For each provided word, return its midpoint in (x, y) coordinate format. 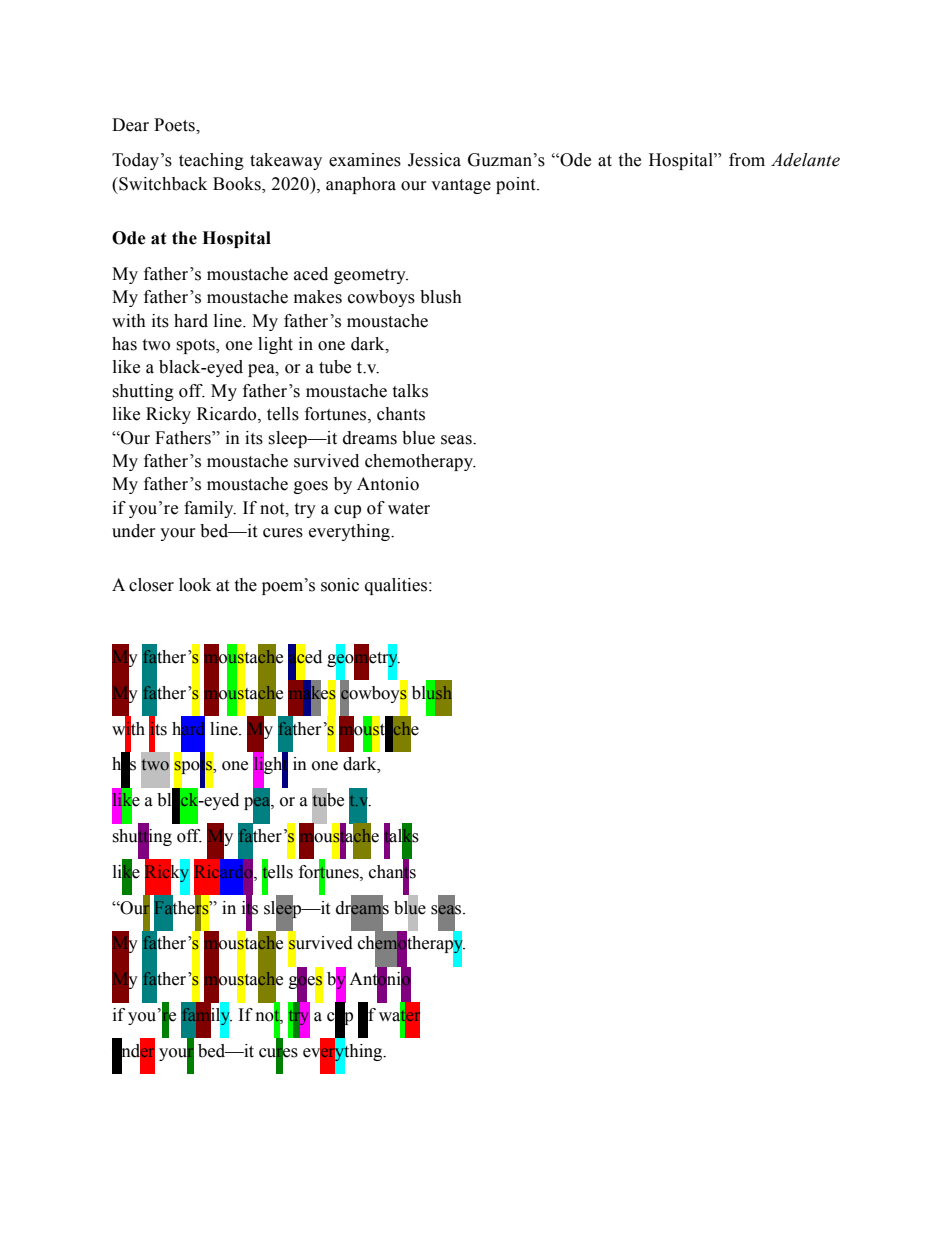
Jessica (434, 160)
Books (238, 184)
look (195, 585)
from (747, 160)
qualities (397, 586)
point (517, 185)
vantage (461, 186)
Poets (175, 125)
